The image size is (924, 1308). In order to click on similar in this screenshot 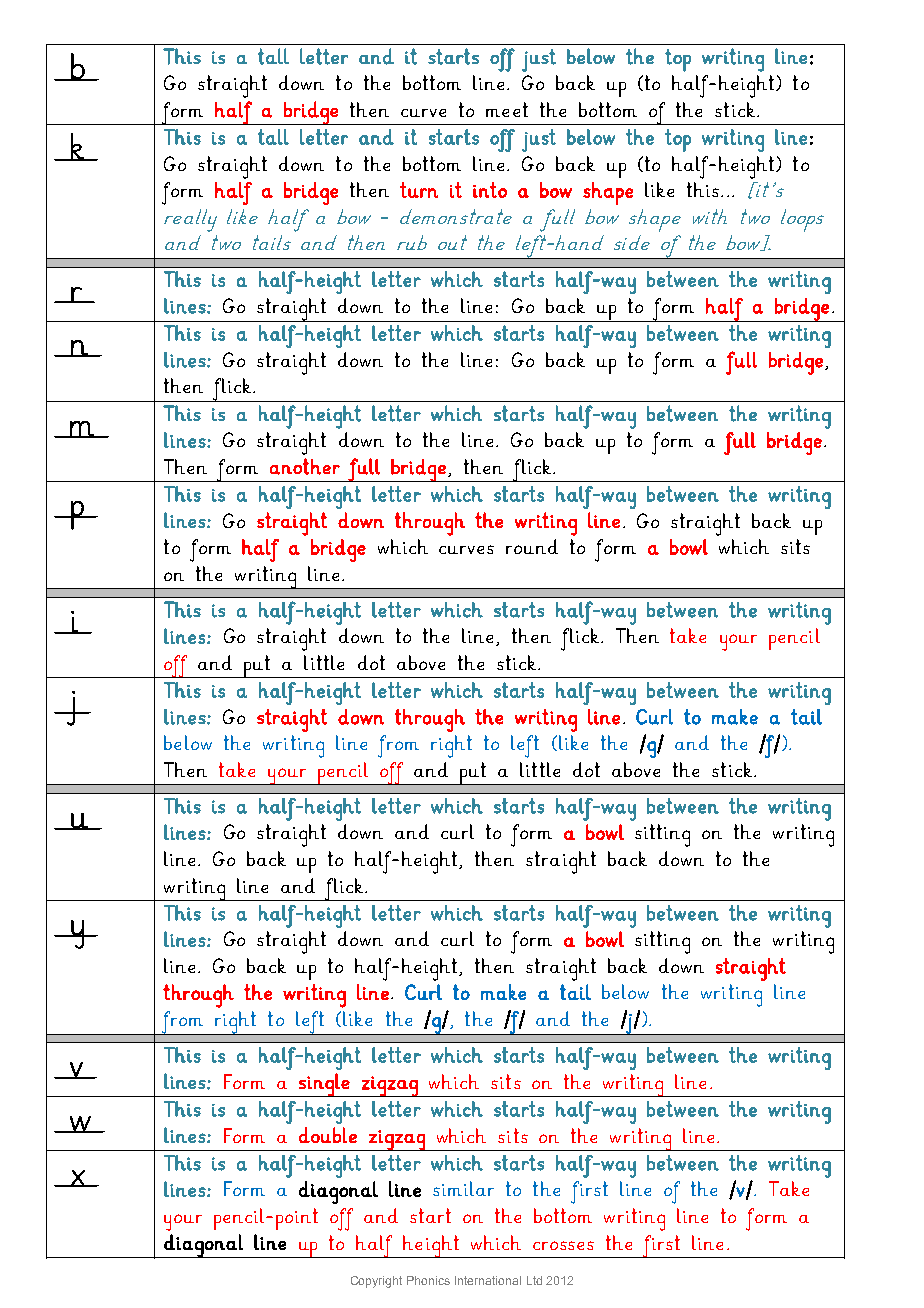, I will do `click(463, 1188)`.
